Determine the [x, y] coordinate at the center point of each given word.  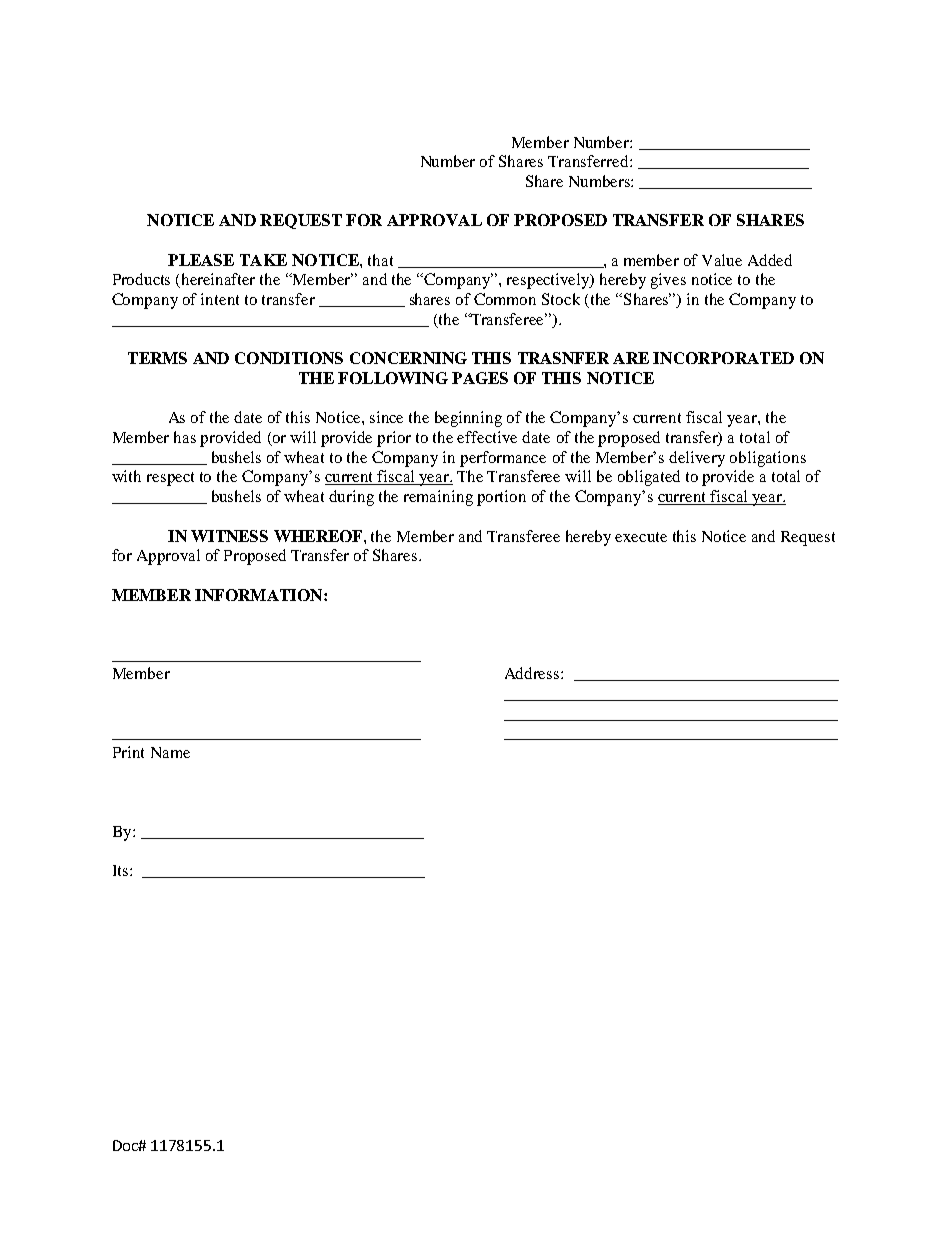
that [380, 260]
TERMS [157, 358]
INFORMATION [260, 595]
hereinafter [218, 279]
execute [641, 537]
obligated [649, 478]
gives [668, 281]
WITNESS [229, 536]
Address [533, 673]
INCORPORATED [723, 358]
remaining [438, 498]
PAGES [480, 378]
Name [170, 752]
